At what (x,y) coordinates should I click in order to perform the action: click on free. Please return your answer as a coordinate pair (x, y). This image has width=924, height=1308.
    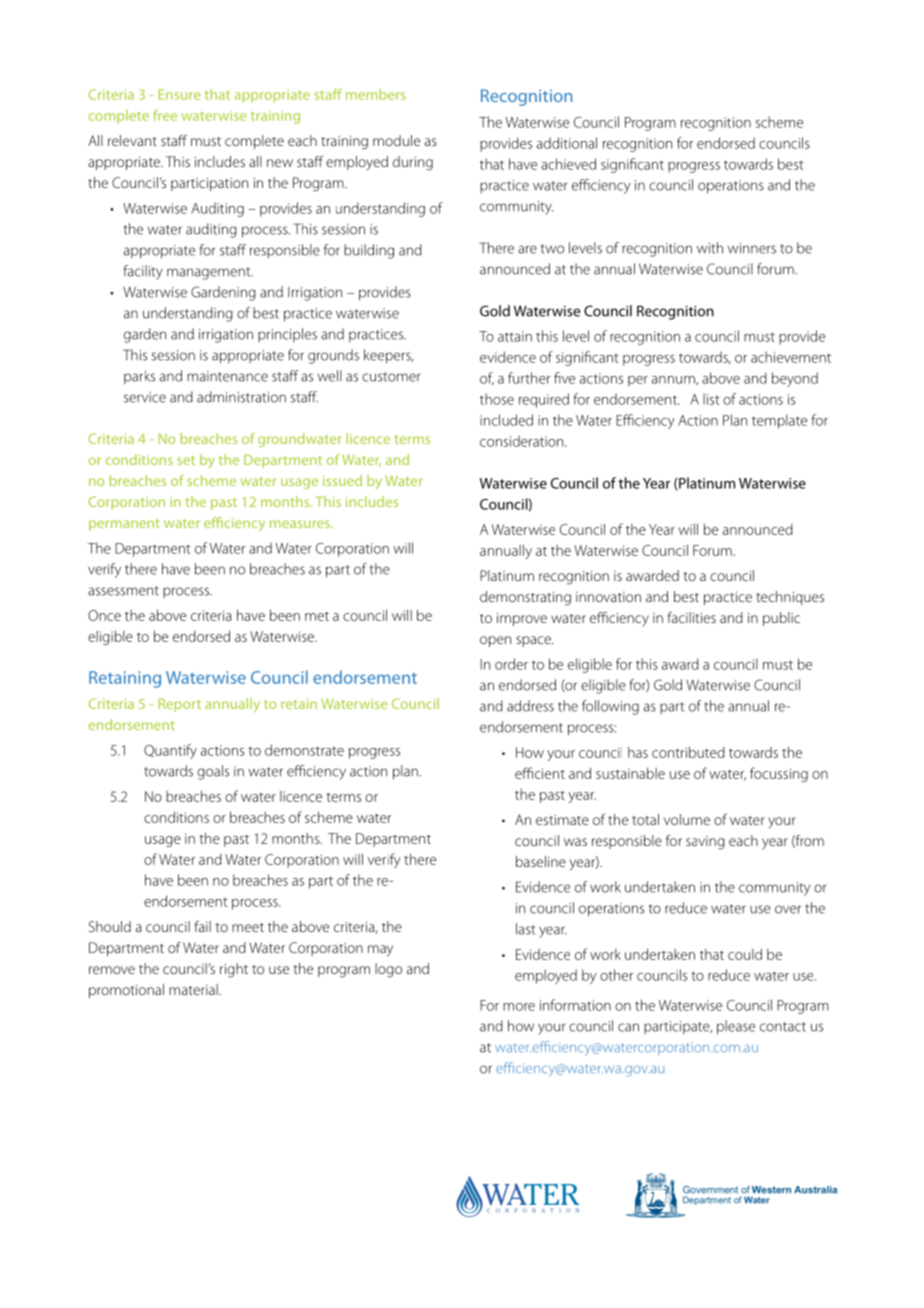
    Looking at the image, I should click on (165, 115).
